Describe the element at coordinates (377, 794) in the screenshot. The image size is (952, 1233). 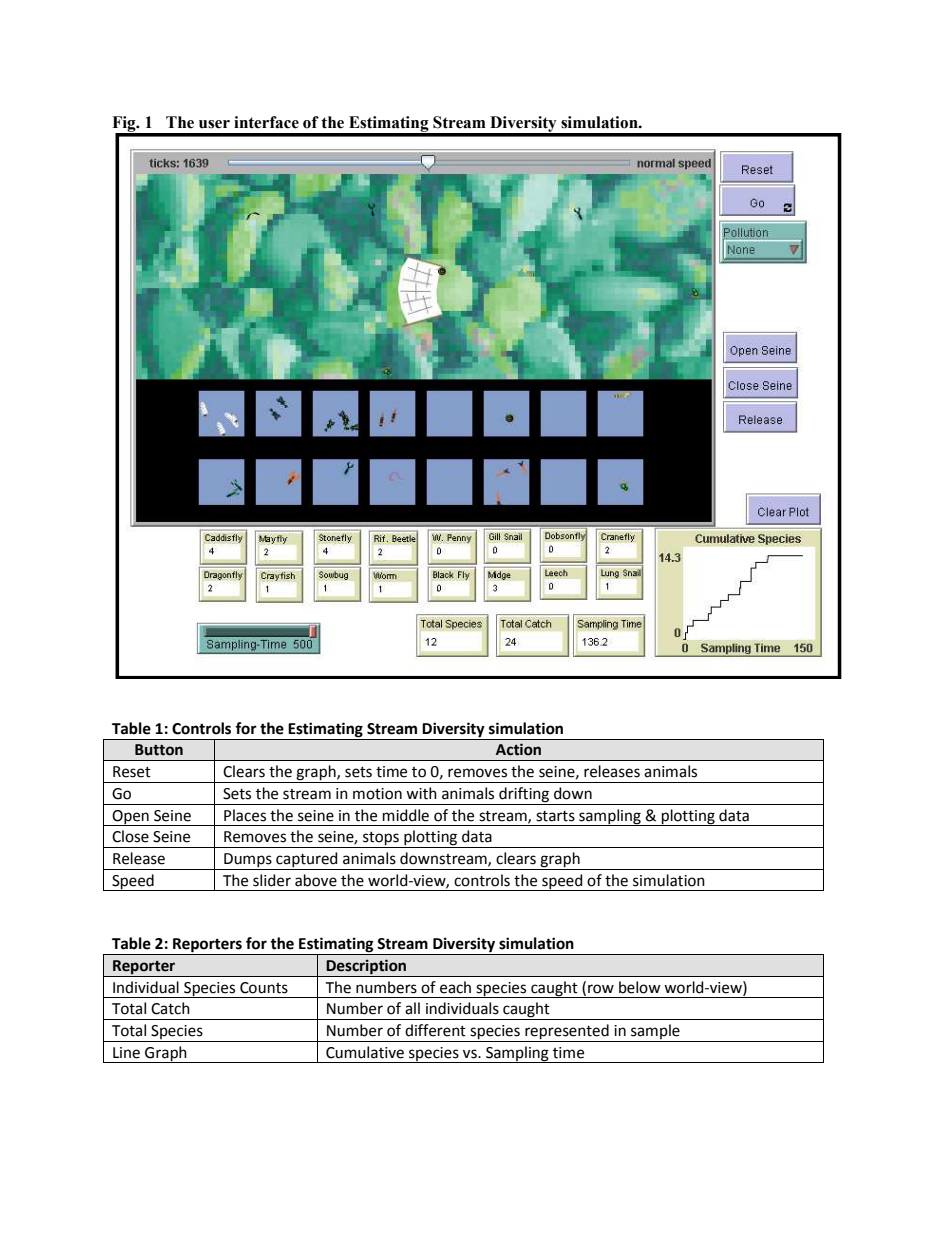
I see `motion` at that location.
